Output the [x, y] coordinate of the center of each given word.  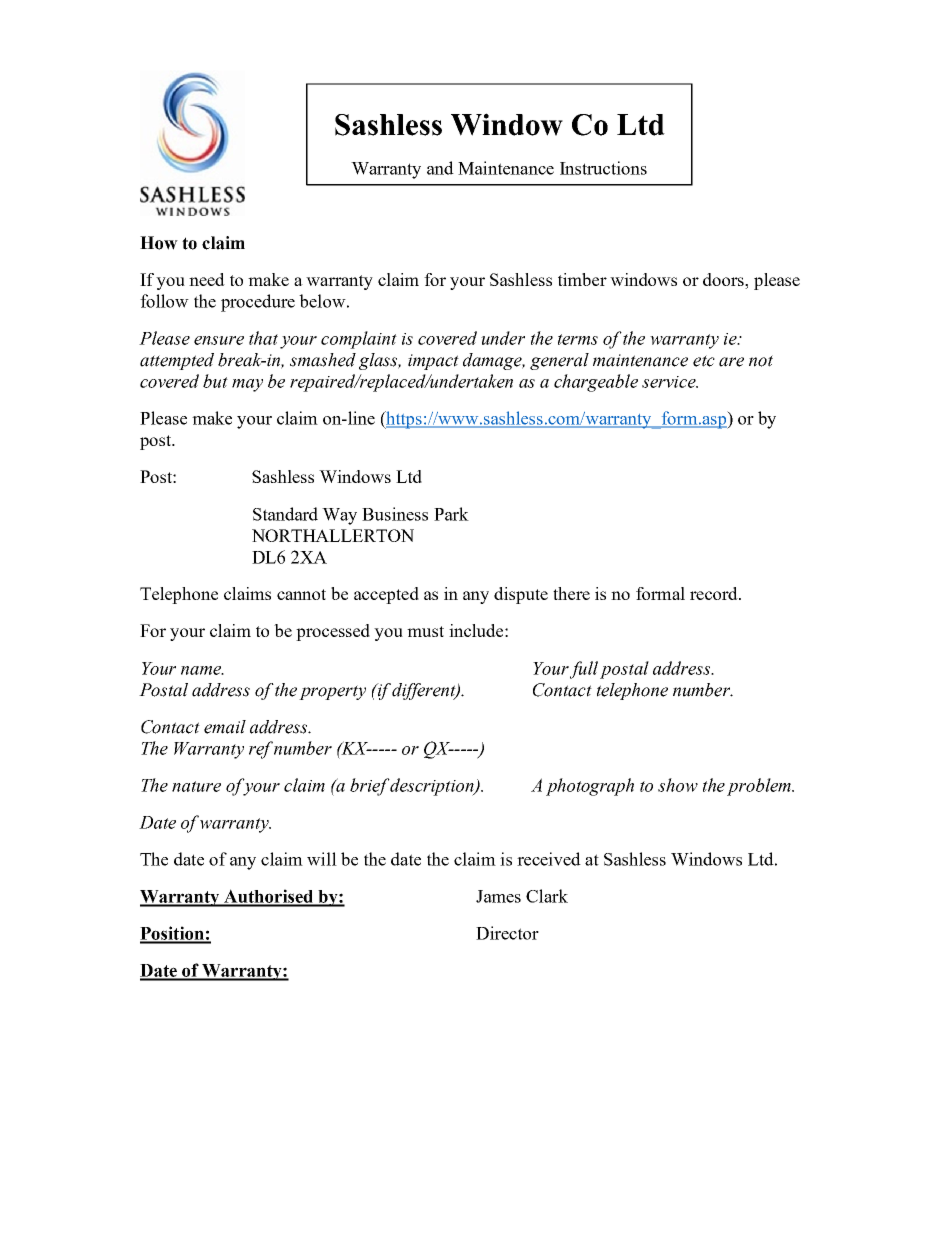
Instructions [603, 168]
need [207, 279]
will [322, 859]
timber [582, 279]
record [715, 593]
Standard [285, 514]
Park [451, 514]
